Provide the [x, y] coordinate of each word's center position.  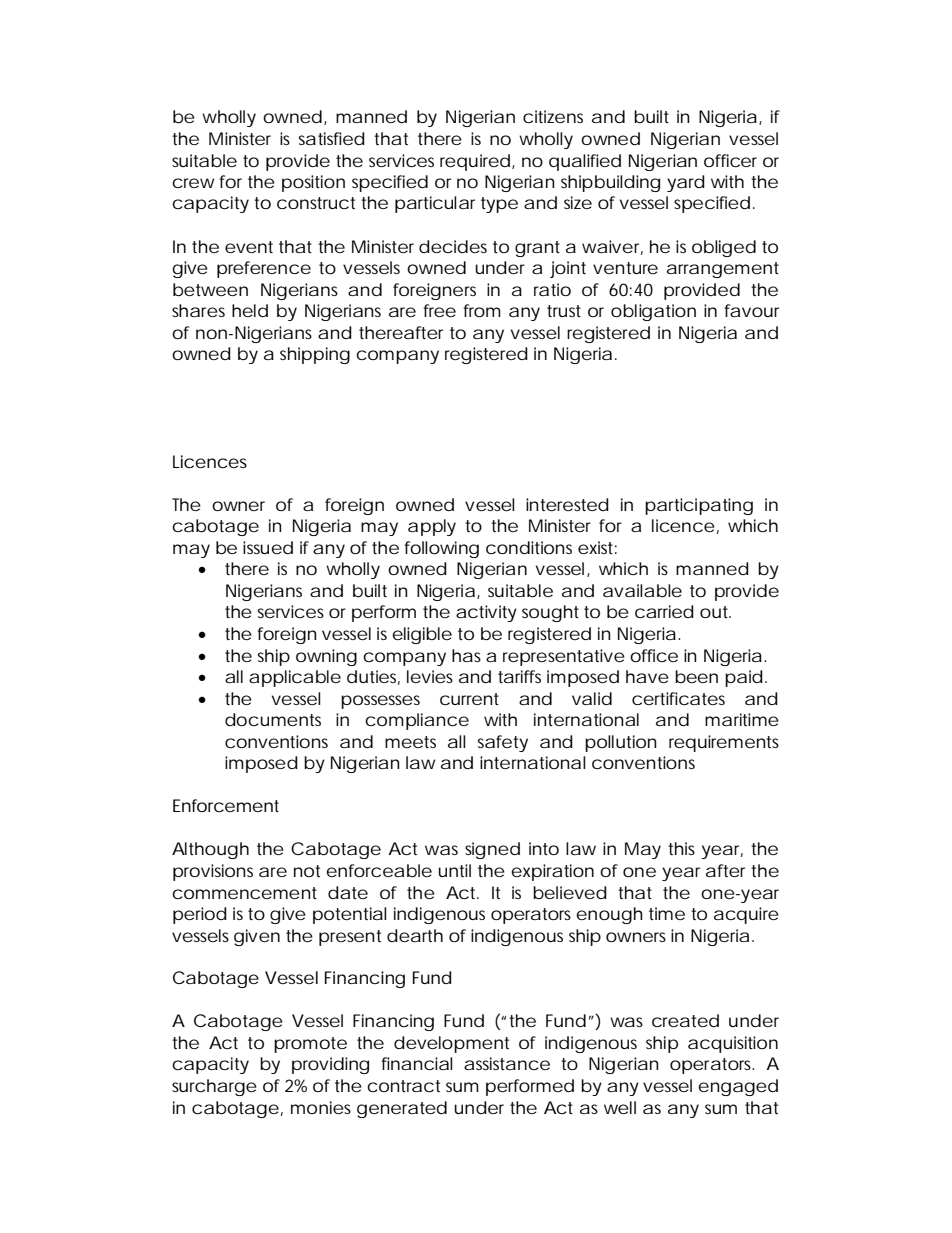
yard [686, 183]
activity [486, 613]
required [475, 162]
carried [664, 611]
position [313, 183]
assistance [507, 1063]
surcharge [214, 1087]
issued [268, 547]
